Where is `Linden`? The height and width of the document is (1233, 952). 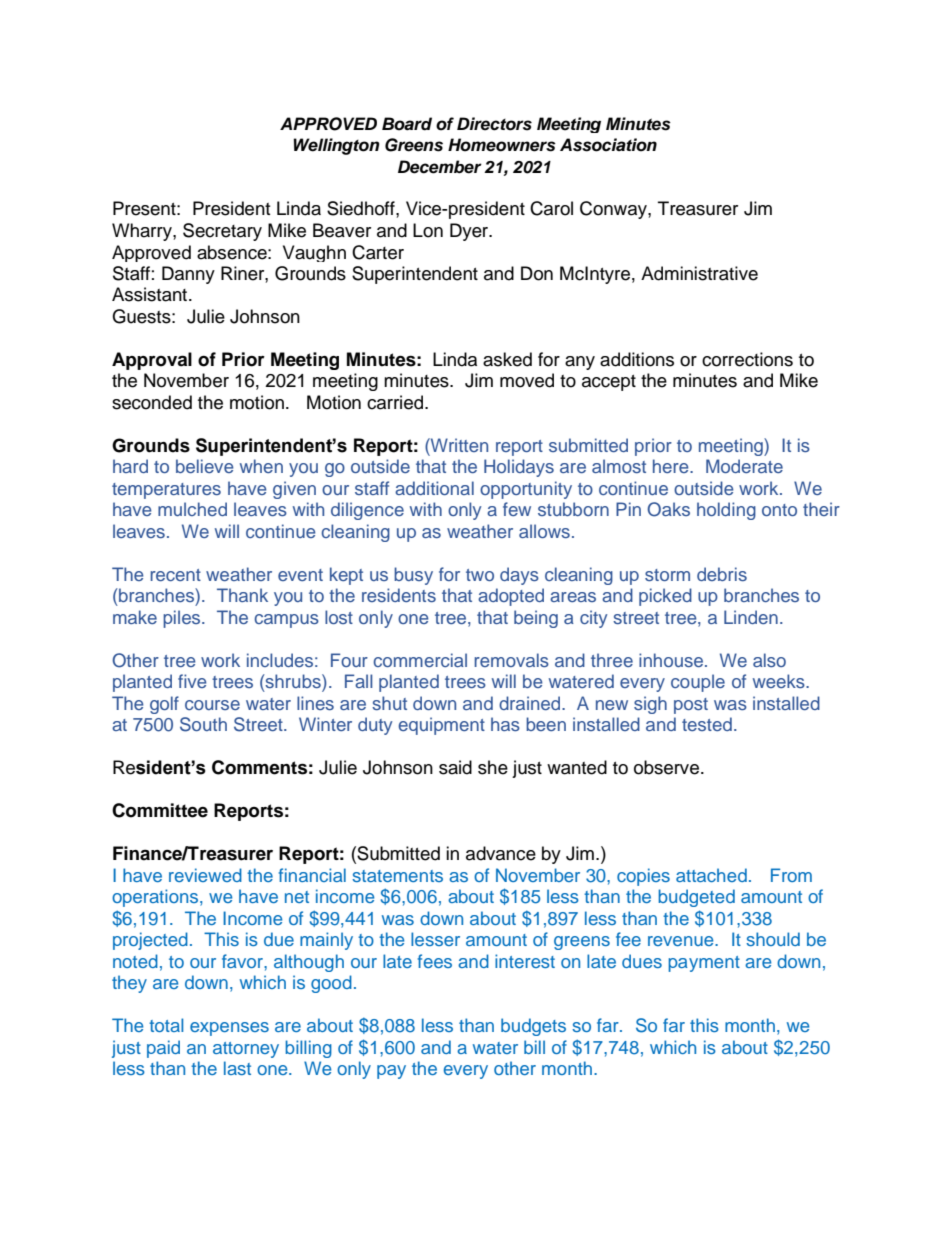 Linden is located at coordinates (751, 617).
